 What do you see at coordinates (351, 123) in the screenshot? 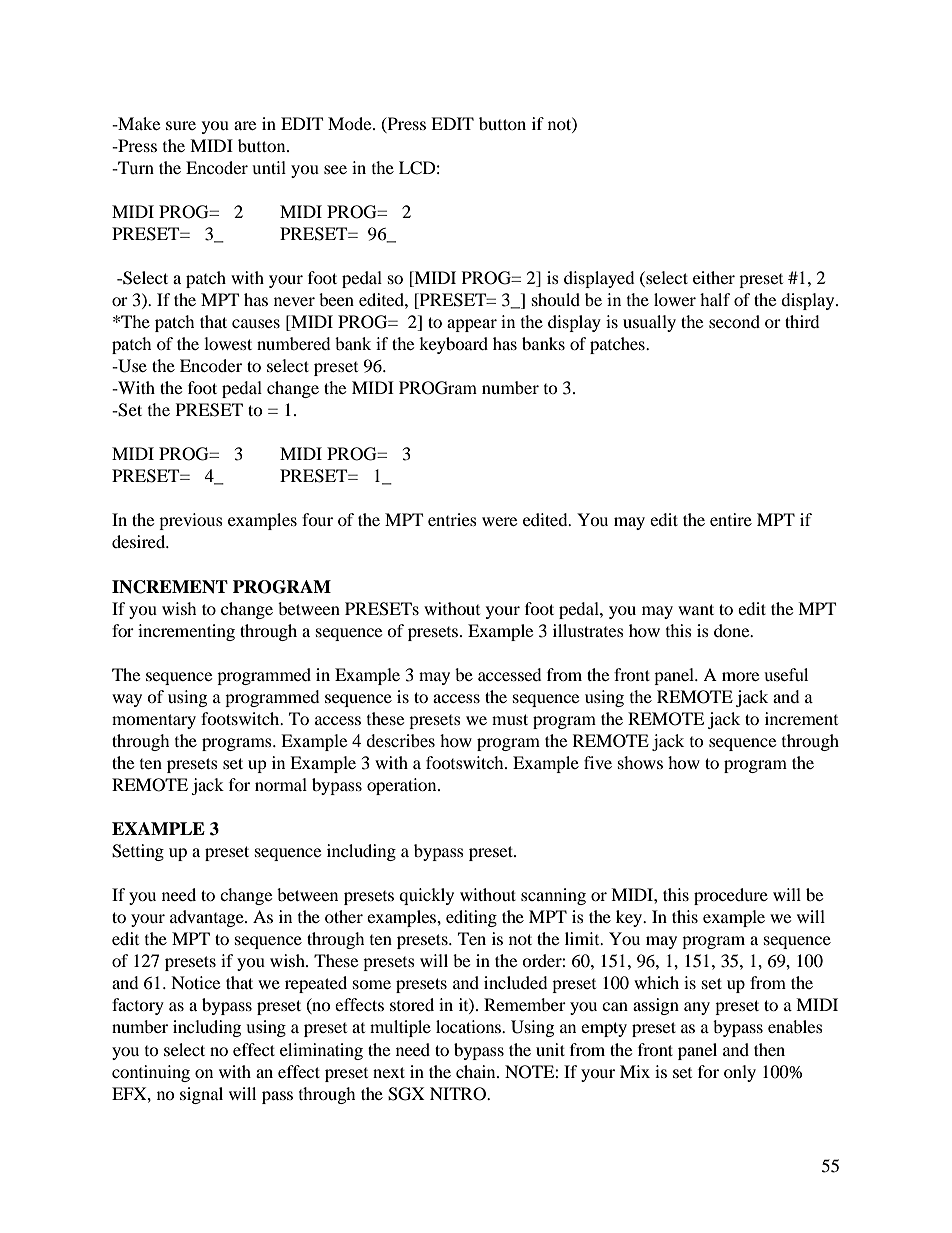
I see `Mode` at bounding box center [351, 123].
